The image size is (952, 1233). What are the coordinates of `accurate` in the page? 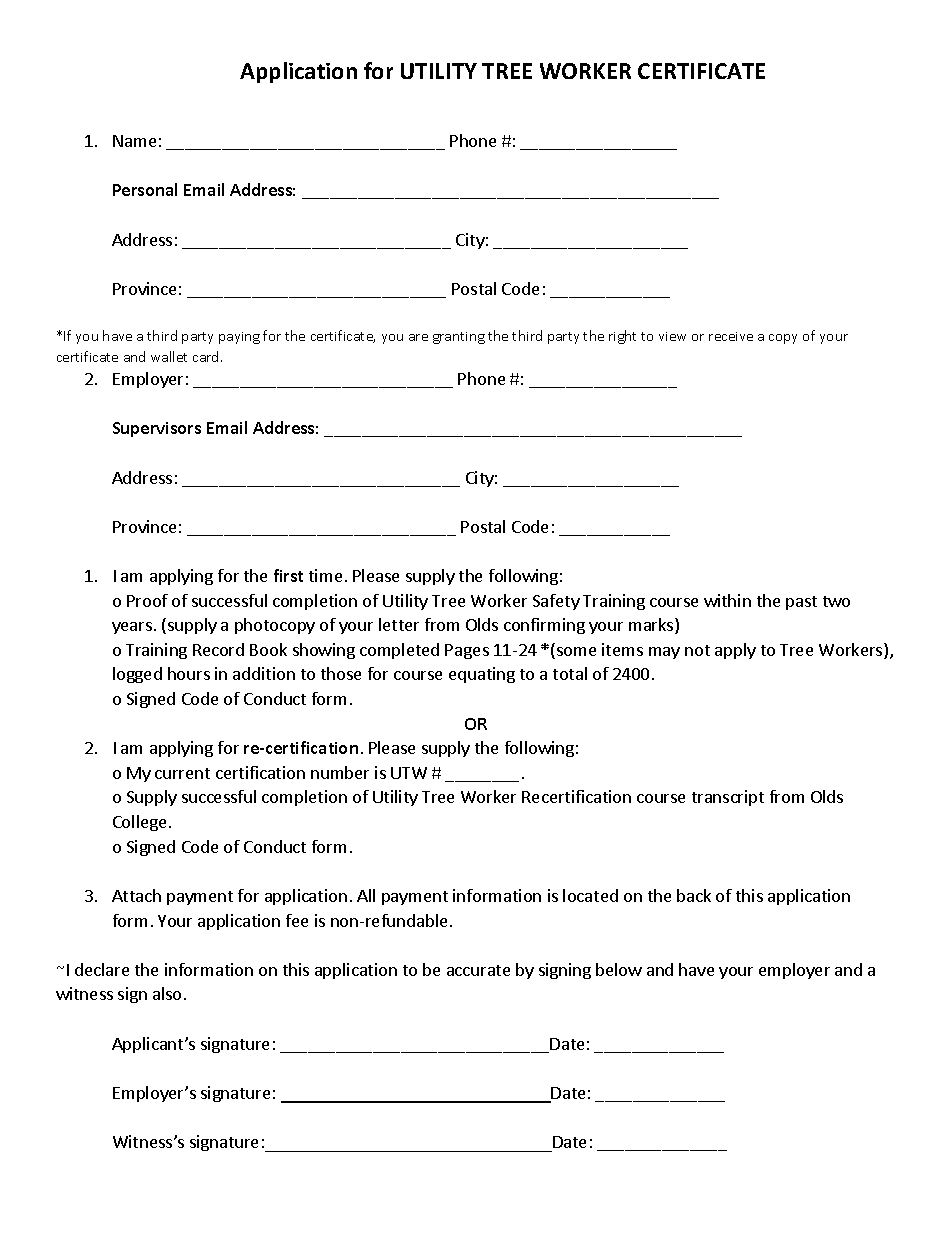 It's located at (478, 970).
